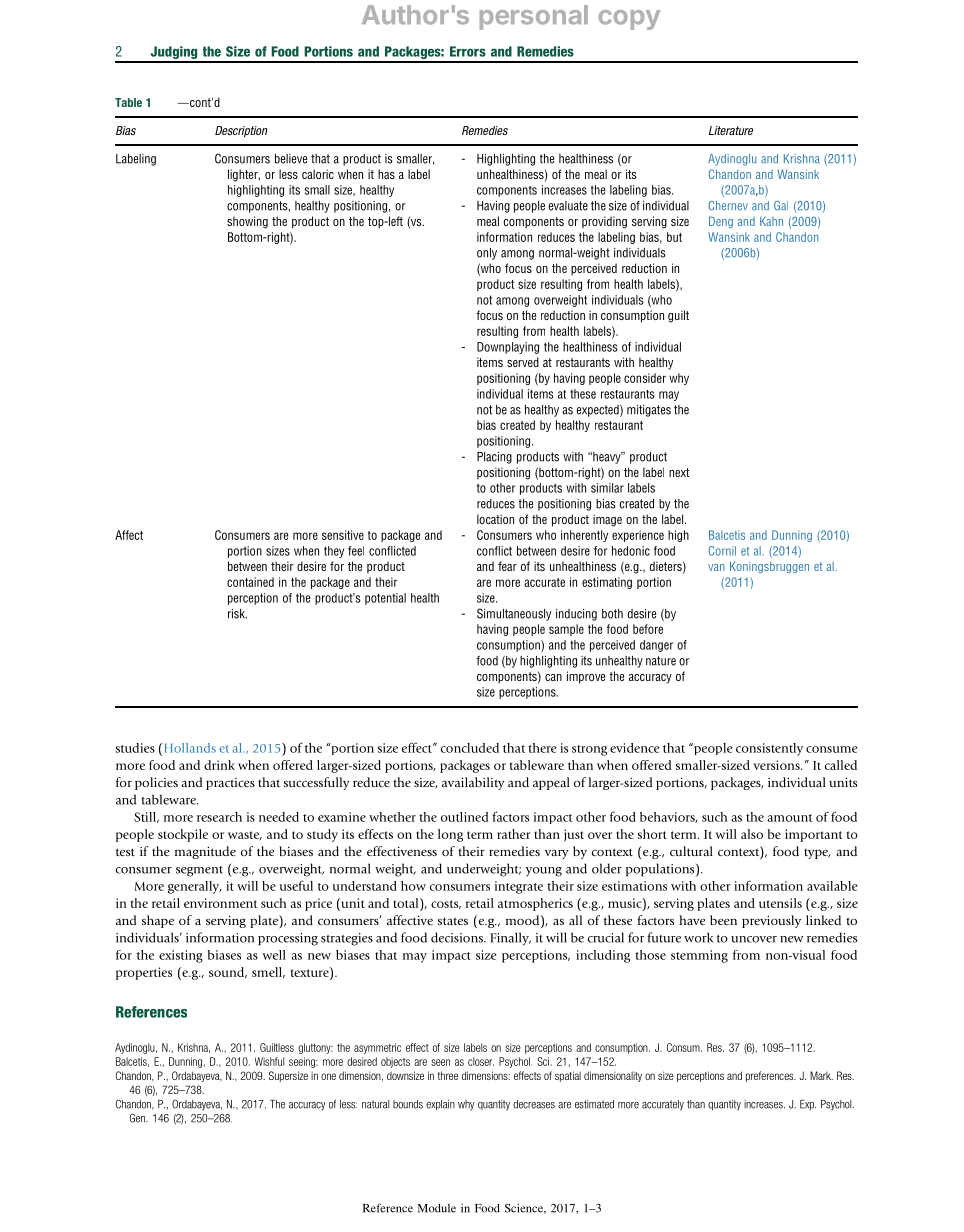 The width and height of the page is (964, 1232). I want to click on Wishful, so click(269, 1061).
